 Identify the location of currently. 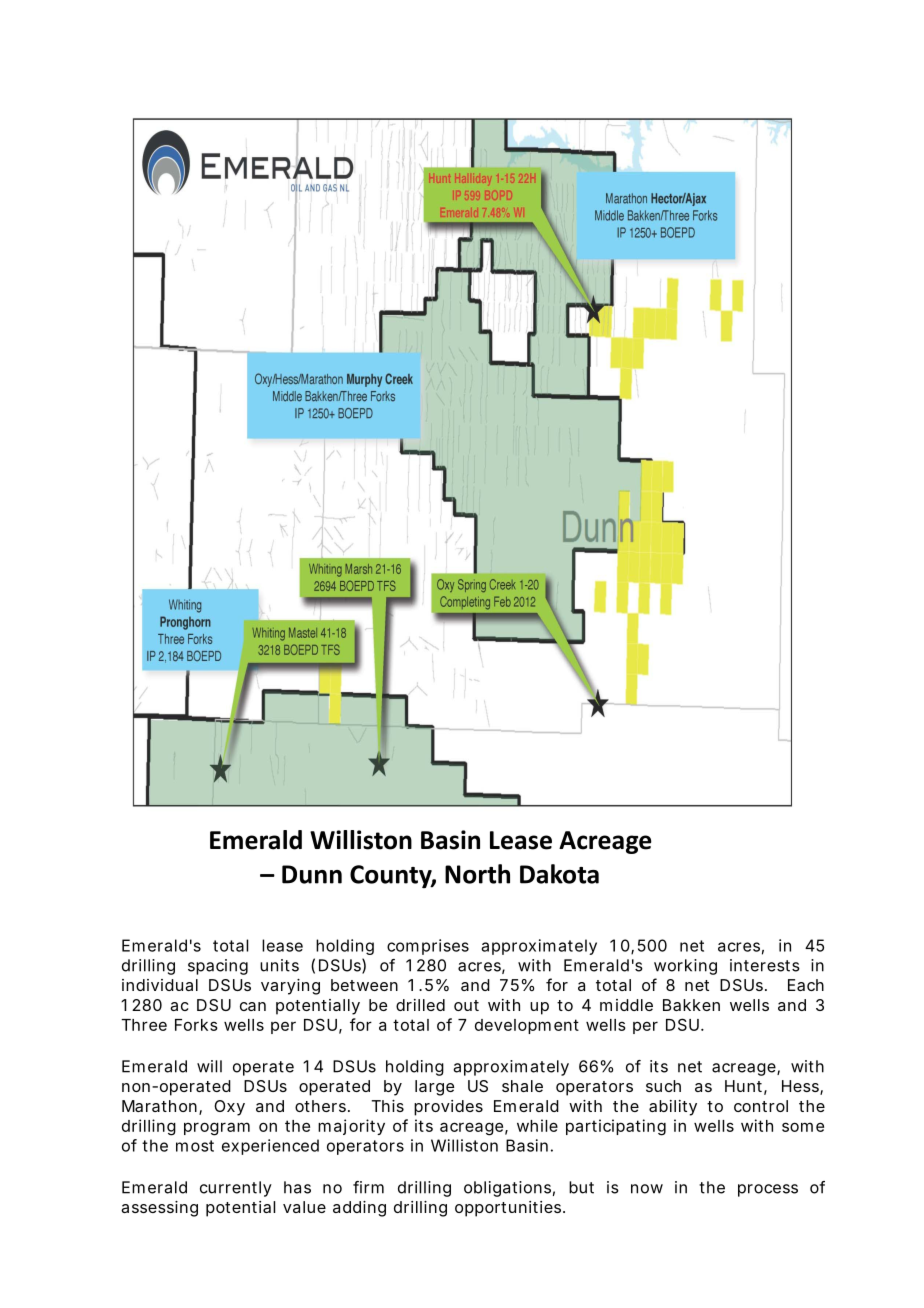
(236, 1189).
